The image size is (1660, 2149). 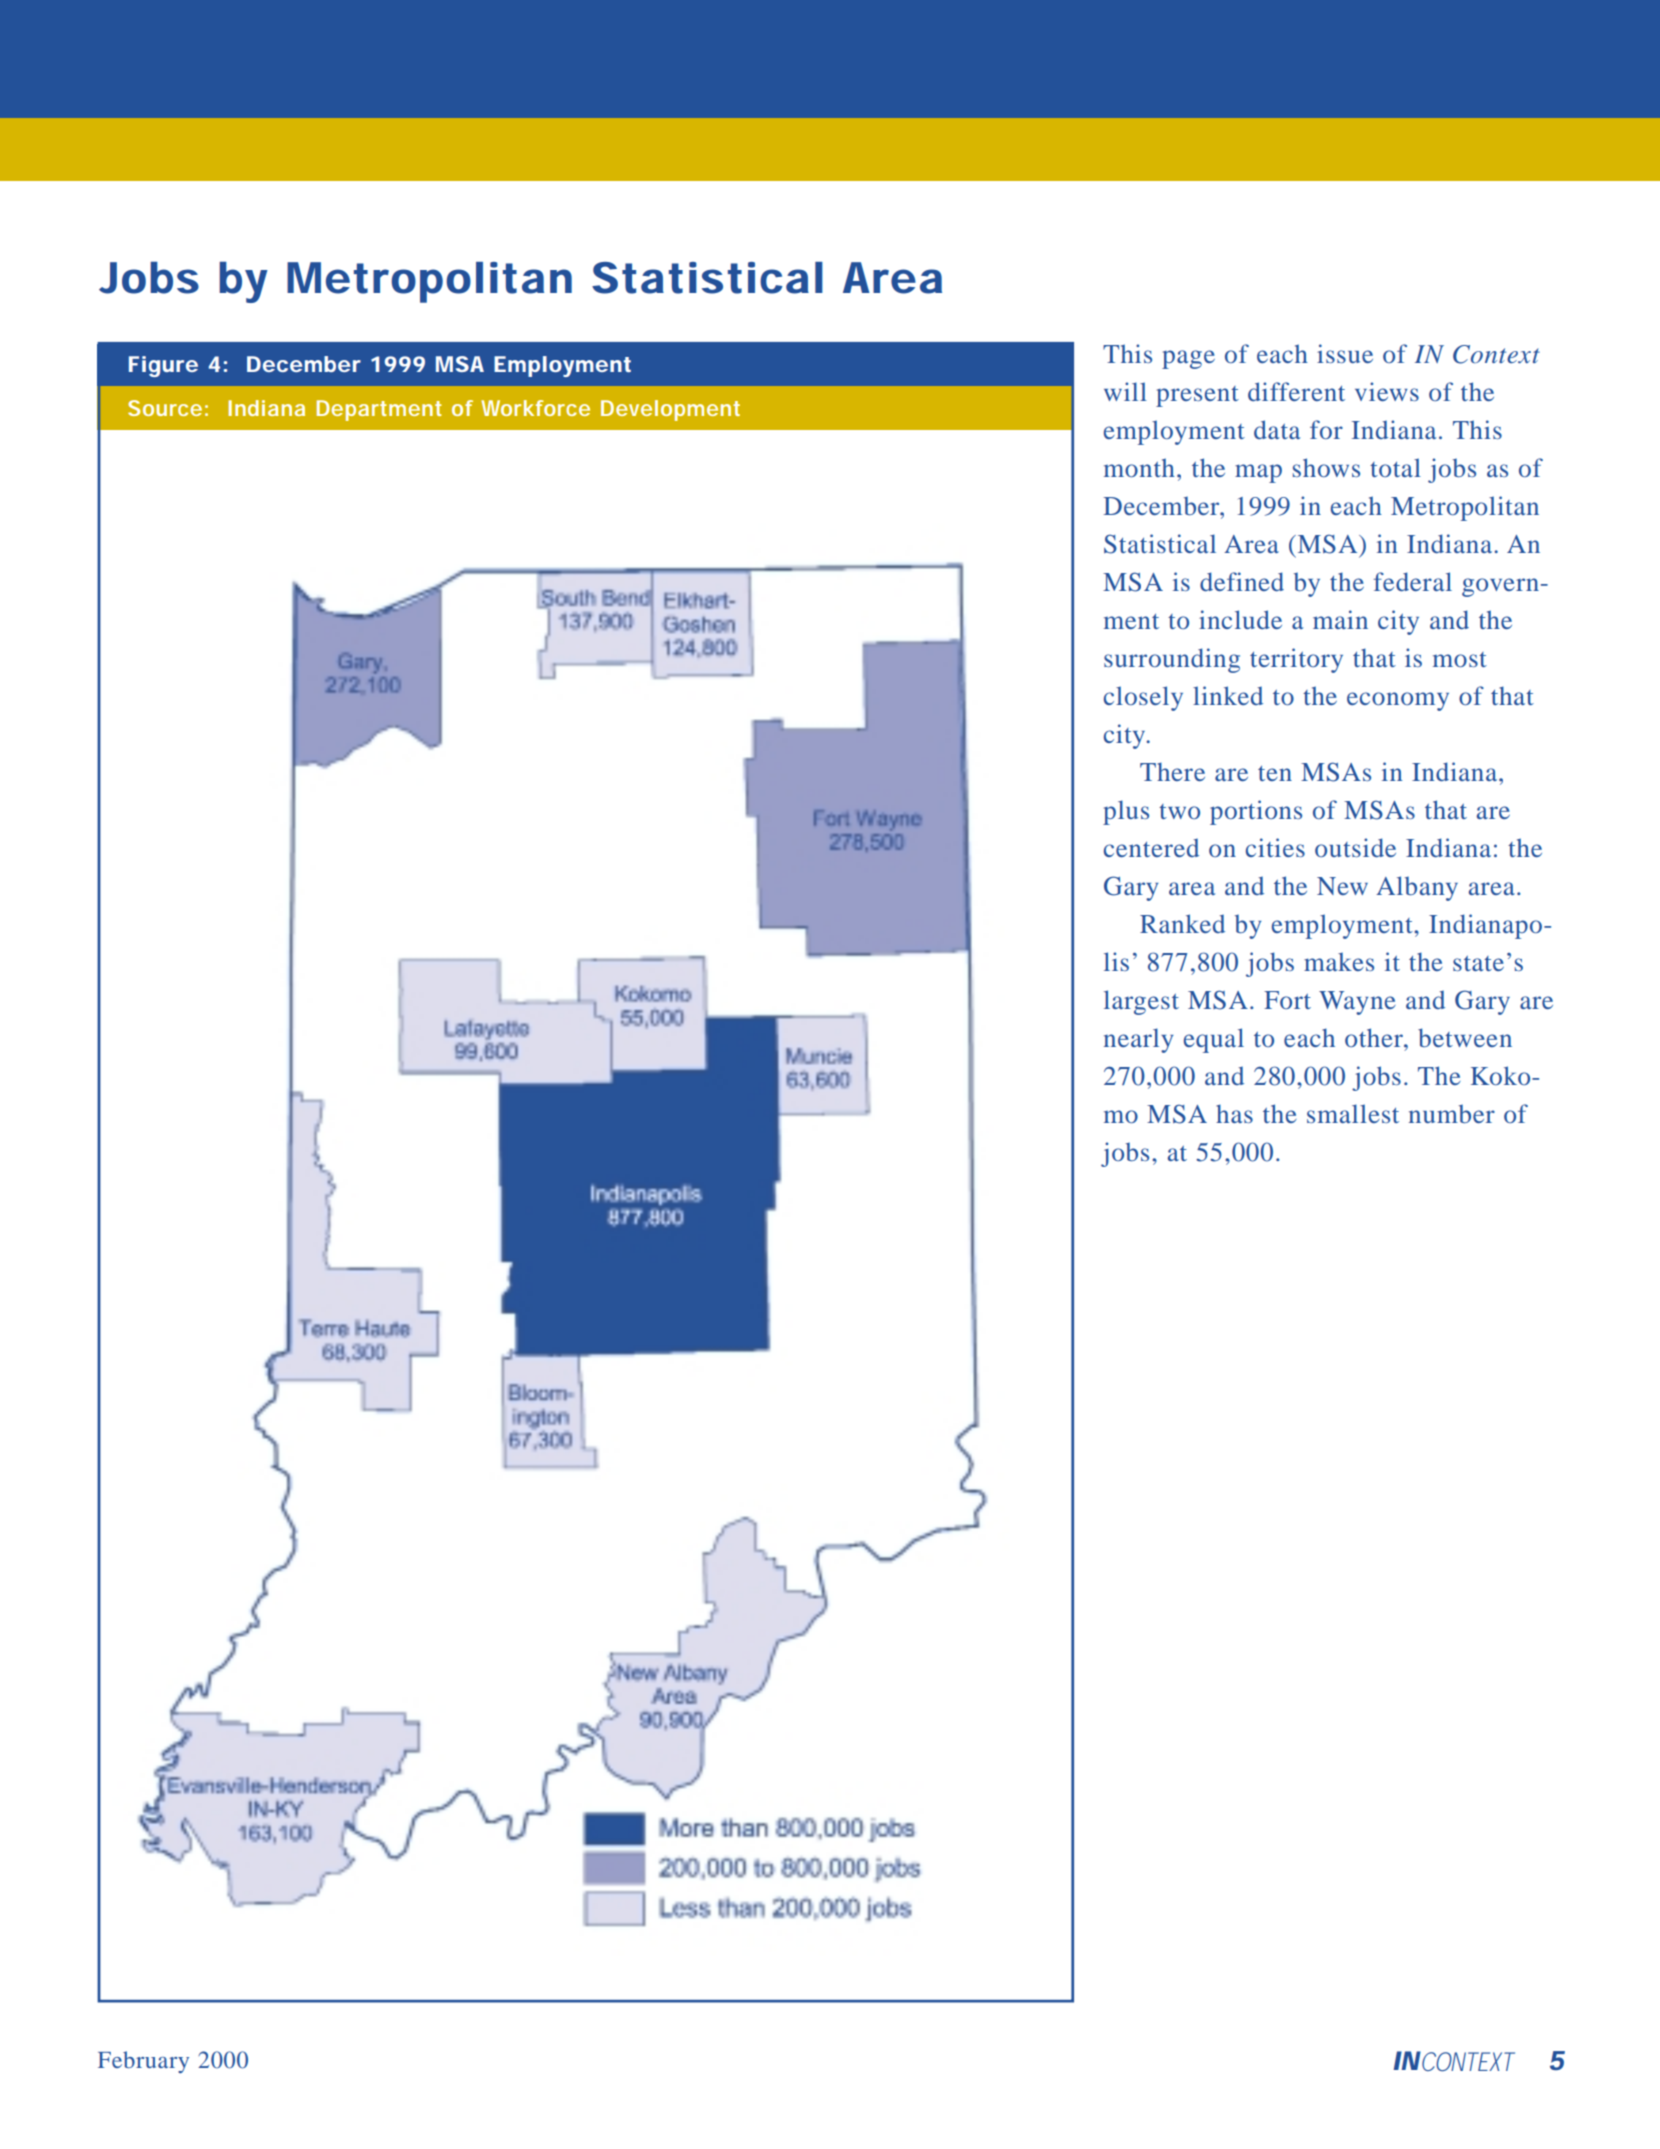 I want to click on Workforce, so click(x=535, y=408).
